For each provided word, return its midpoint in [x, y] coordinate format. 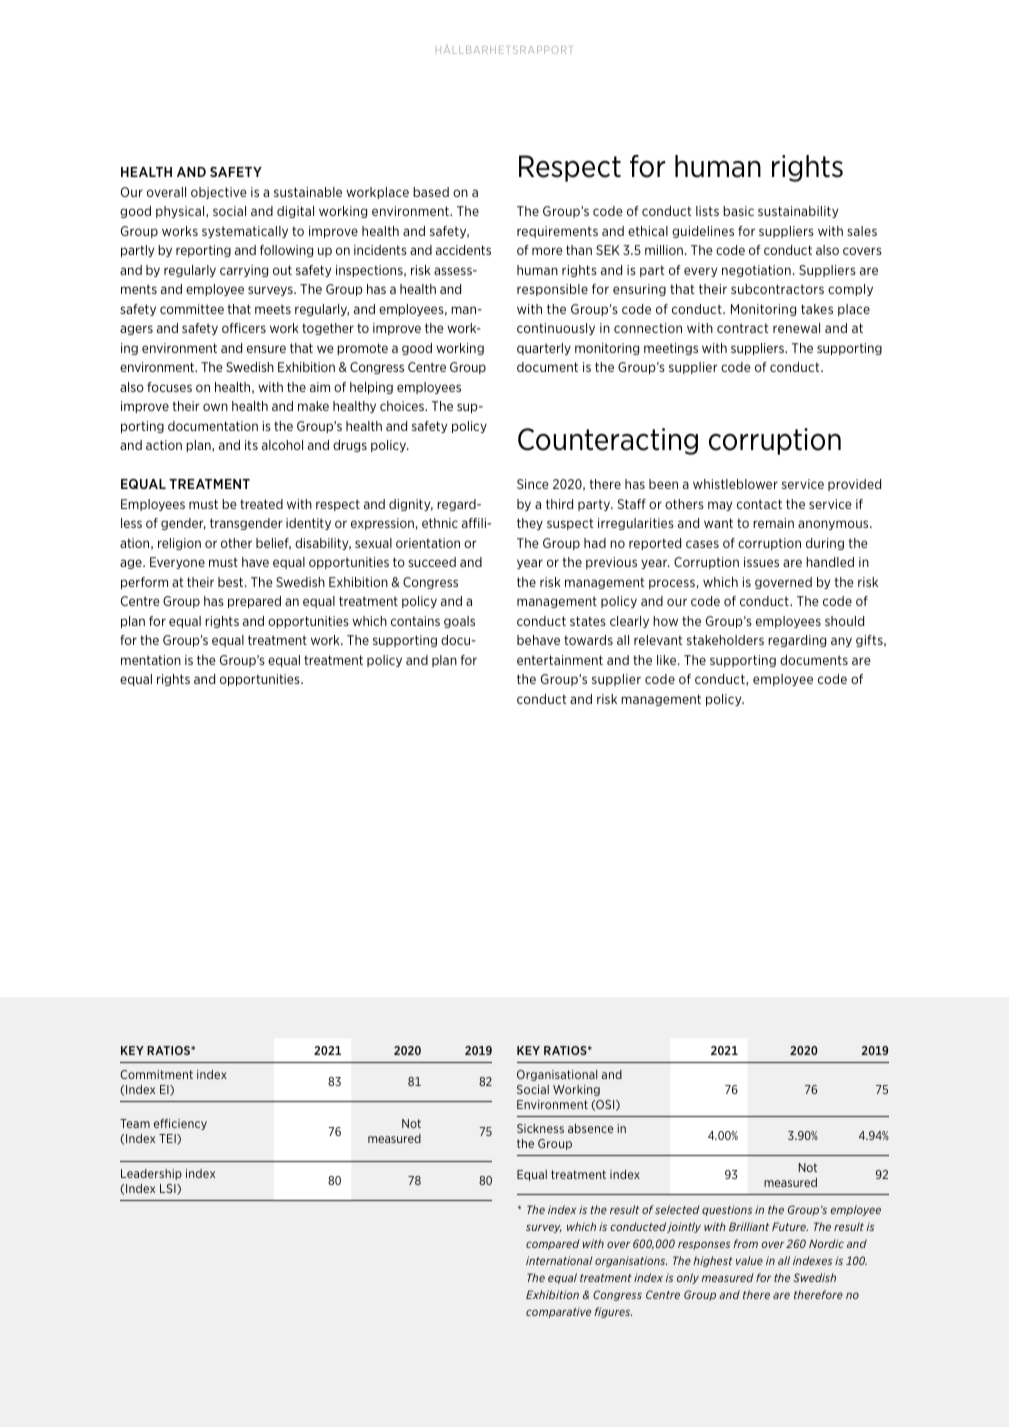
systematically [245, 232]
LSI [169, 1189]
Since [533, 484]
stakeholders [725, 640]
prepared [254, 602]
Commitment [156, 1074]
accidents [463, 250]
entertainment [560, 660]
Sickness [540, 1128]
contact [759, 504]
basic [738, 211]
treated [261, 504]
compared [553, 1244]
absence [590, 1128]
